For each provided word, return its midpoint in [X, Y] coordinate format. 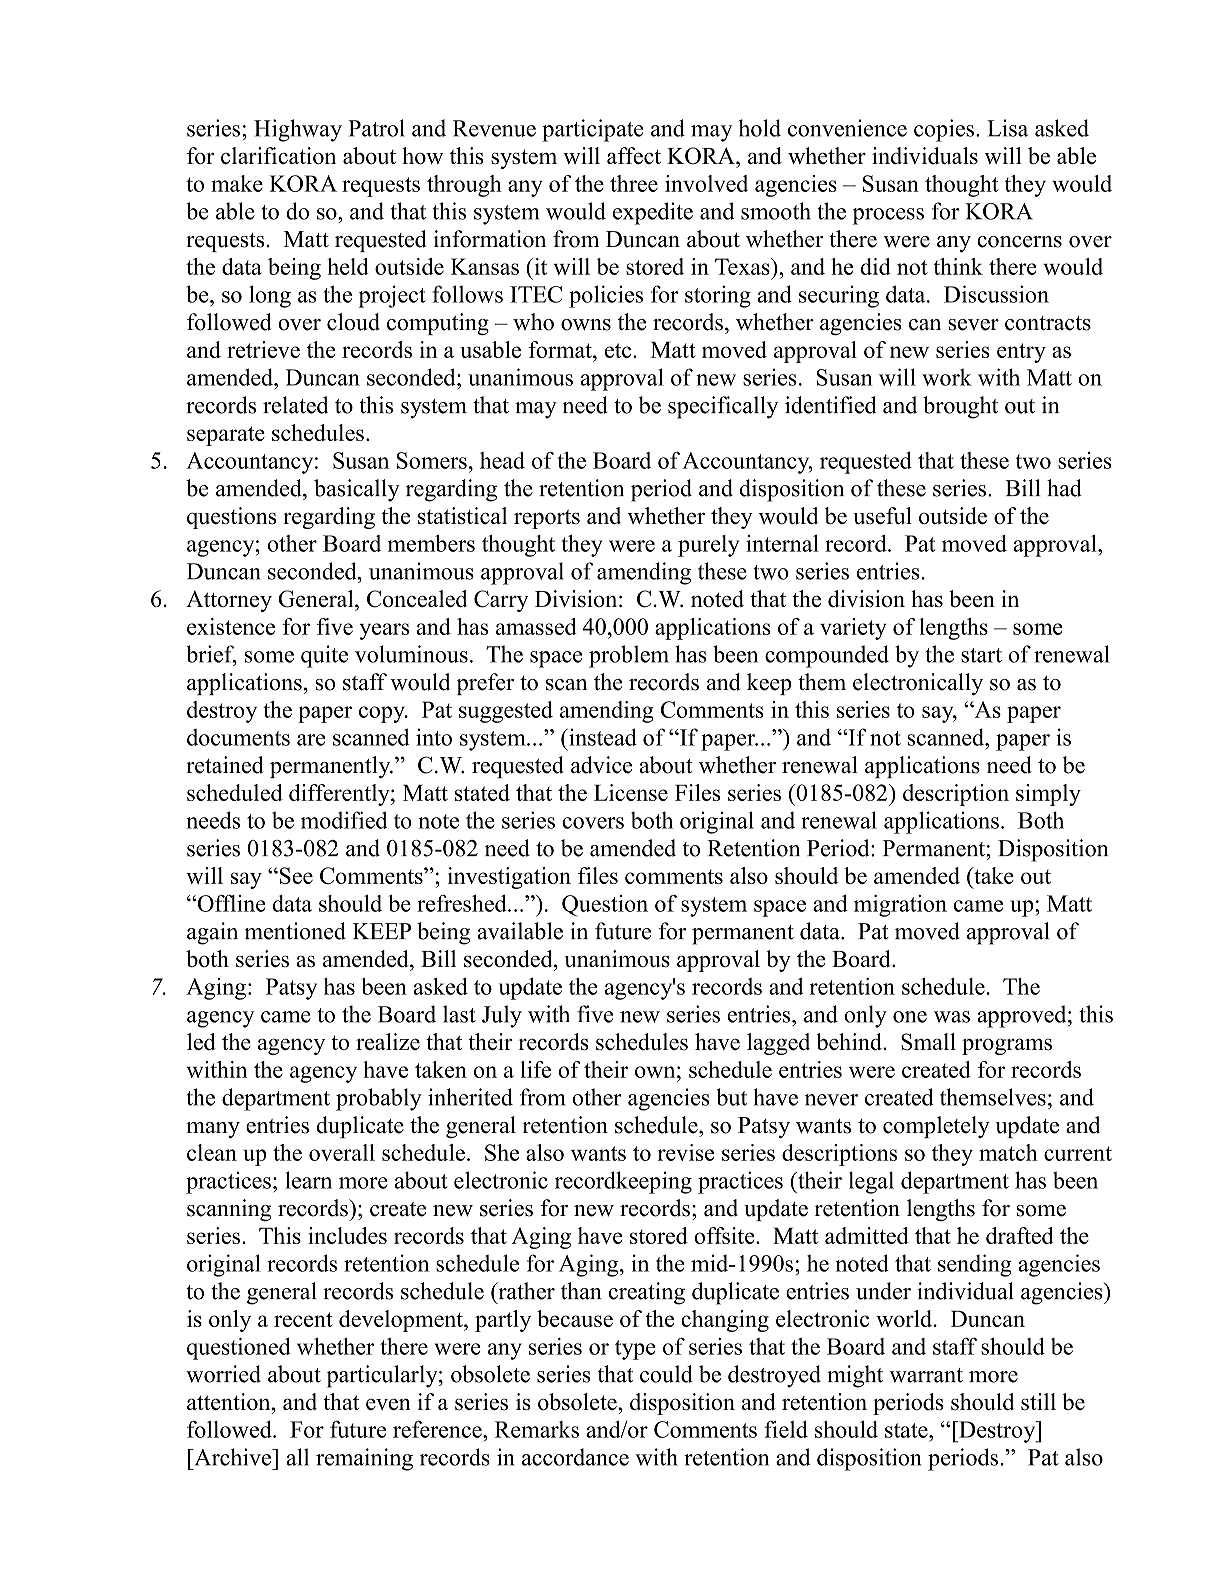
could [666, 1374]
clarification [278, 155]
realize [388, 1041]
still [1038, 1401]
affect [634, 155]
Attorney [229, 601]
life [535, 1069]
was [952, 1017]
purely [708, 546]
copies [944, 130]
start [981, 655]
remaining [364, 1459]
